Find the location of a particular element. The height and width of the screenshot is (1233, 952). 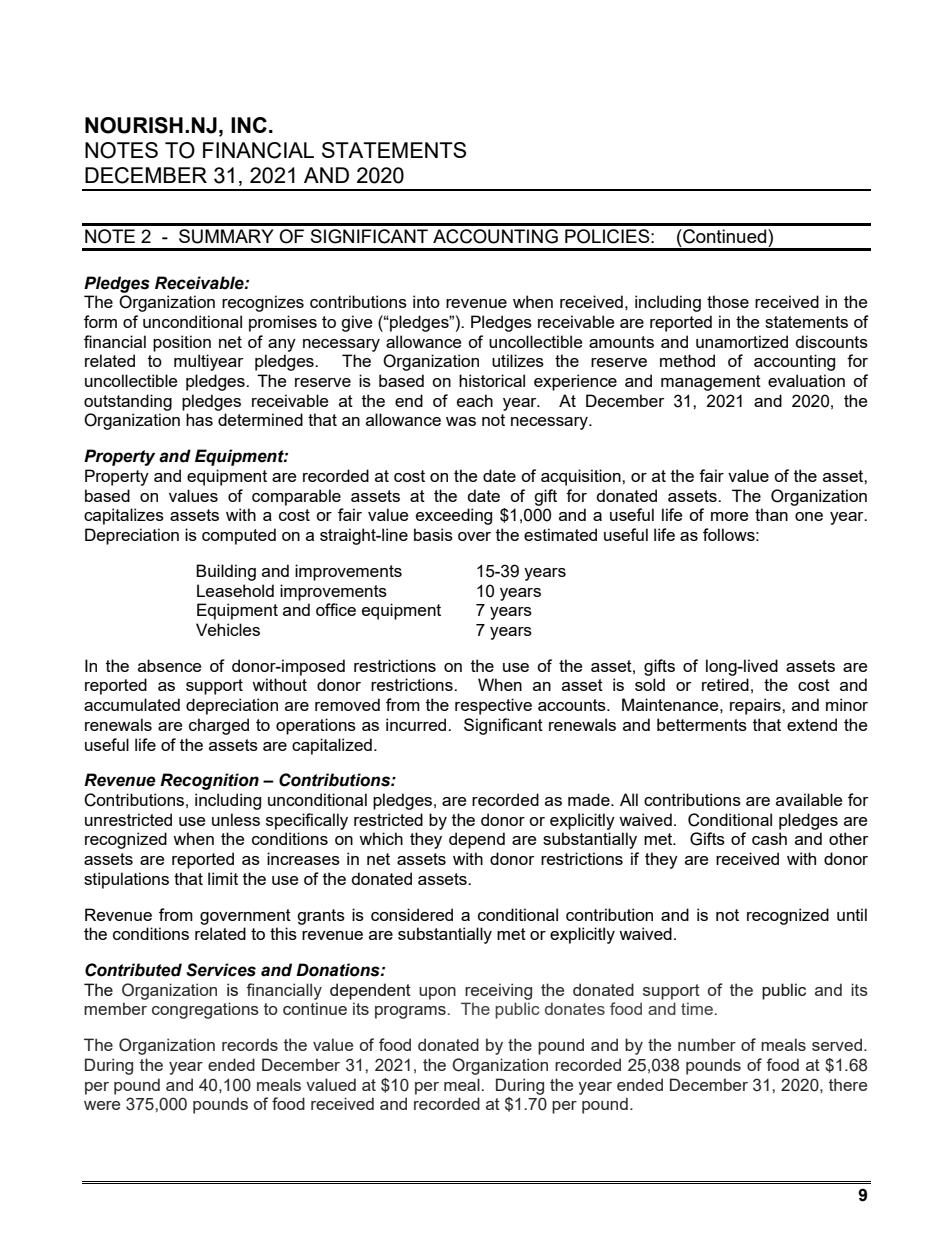

records is located at coordinates (250, 1044).
